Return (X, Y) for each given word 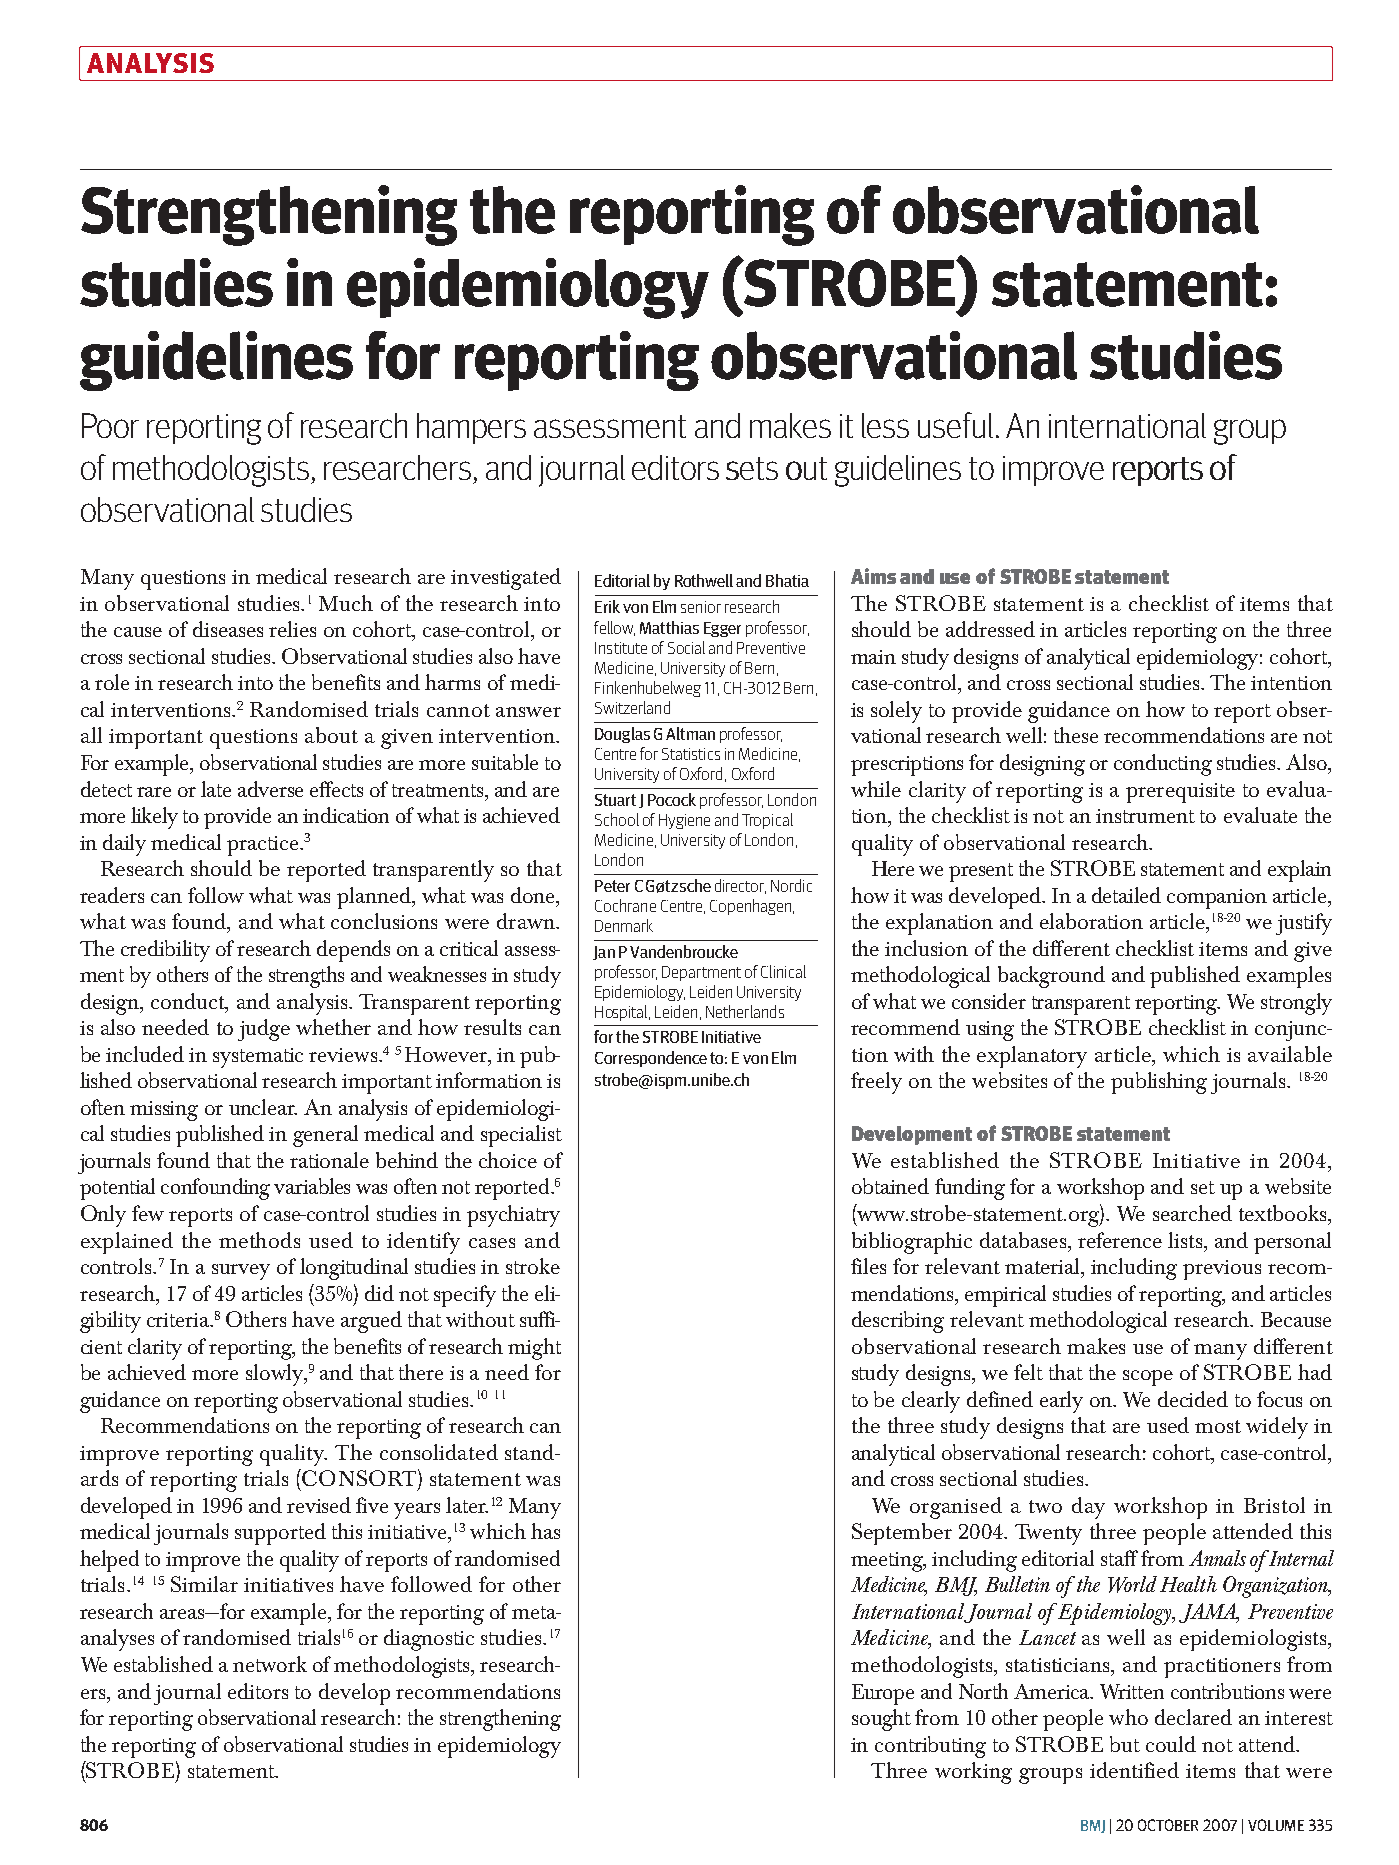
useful (955, 425)
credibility (165, 951)
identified (1134, 1770)
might (534, 1349)
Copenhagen (752, 907)
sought (881, 1720)
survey (241, 1272)
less (885, 425)
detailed (1126, 895)
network (270, 1664)
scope (1148, 1378)
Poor (110, 425)
